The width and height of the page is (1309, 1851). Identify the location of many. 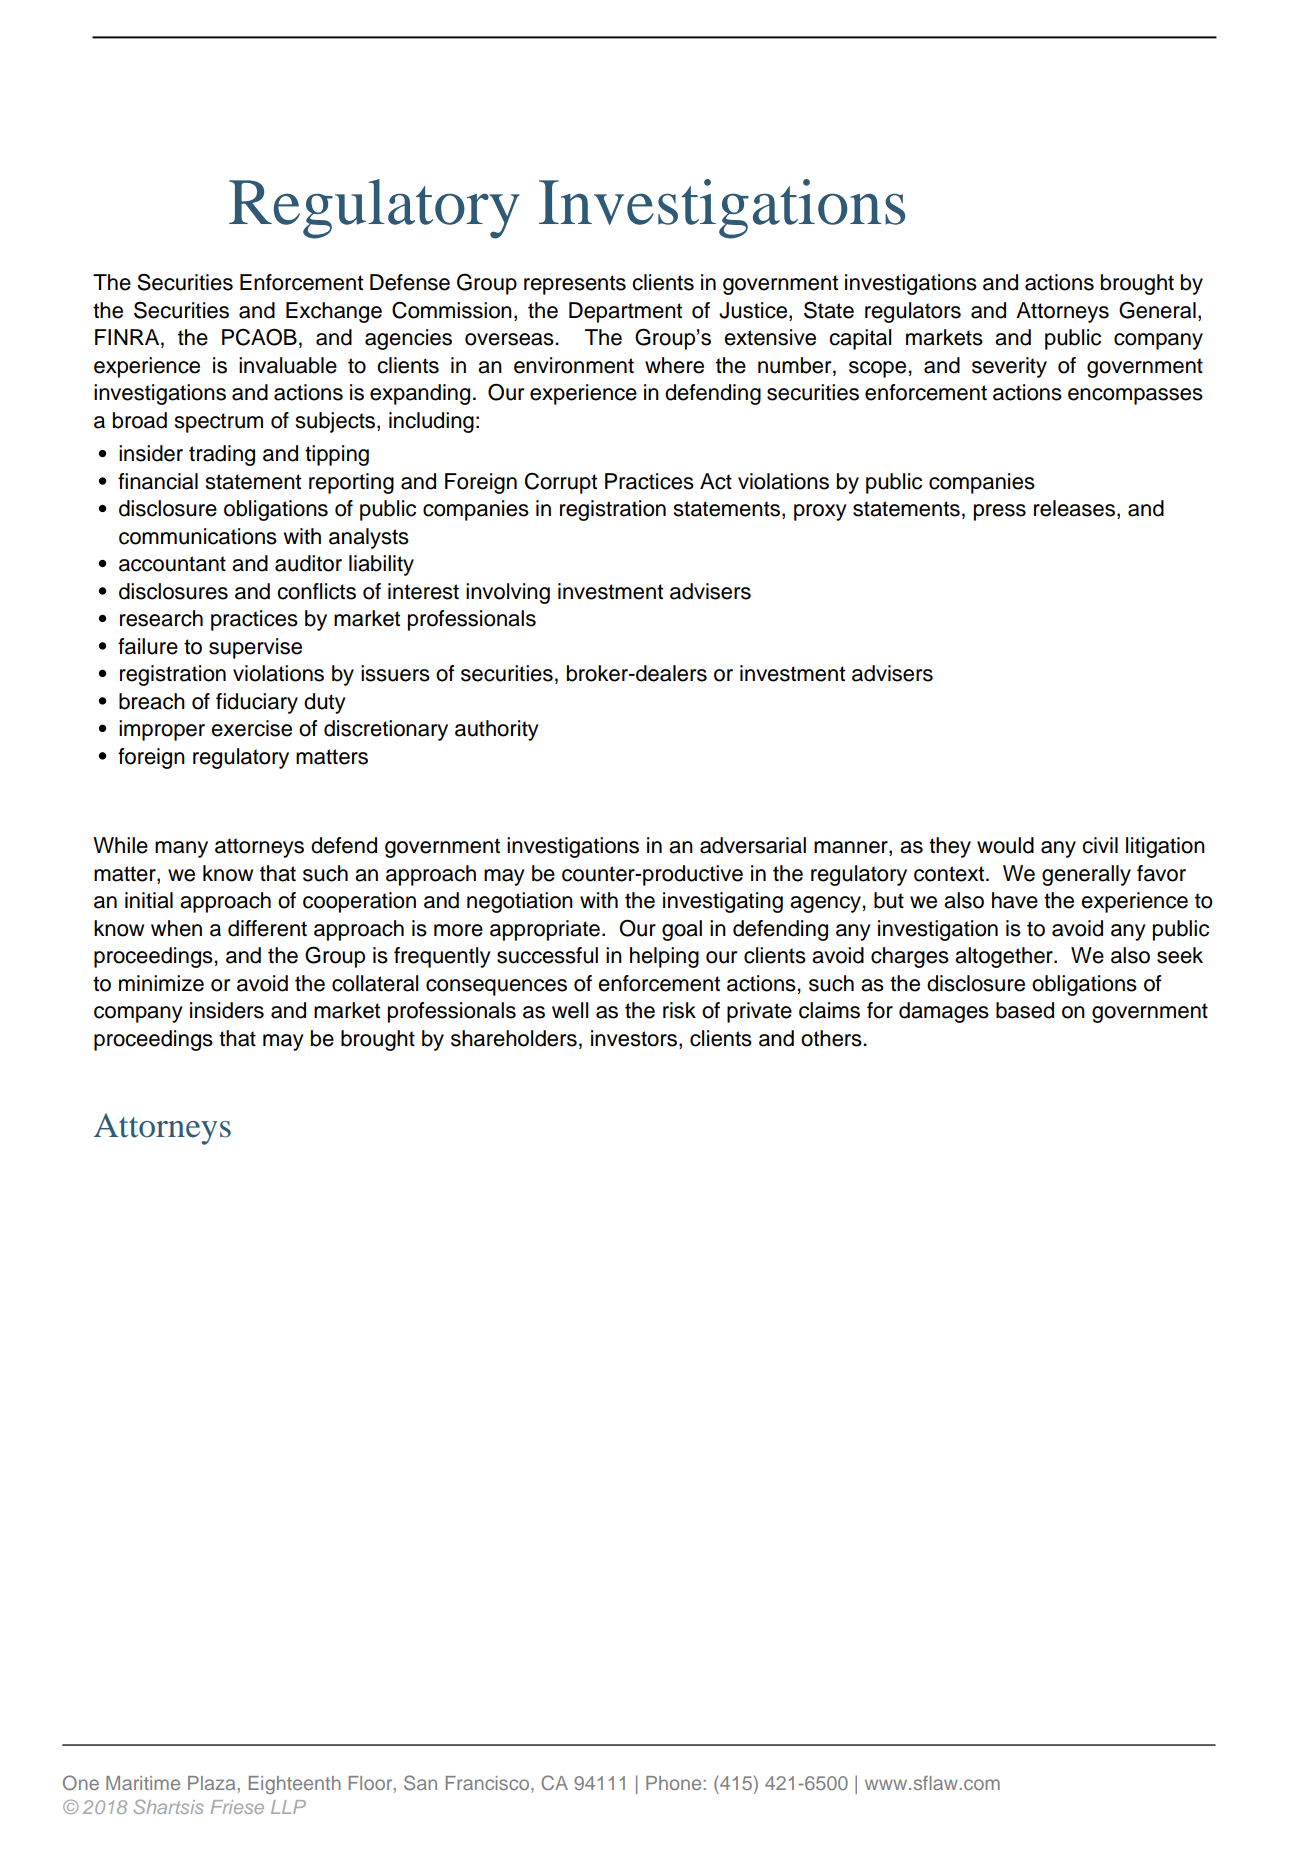
(181, 849).
